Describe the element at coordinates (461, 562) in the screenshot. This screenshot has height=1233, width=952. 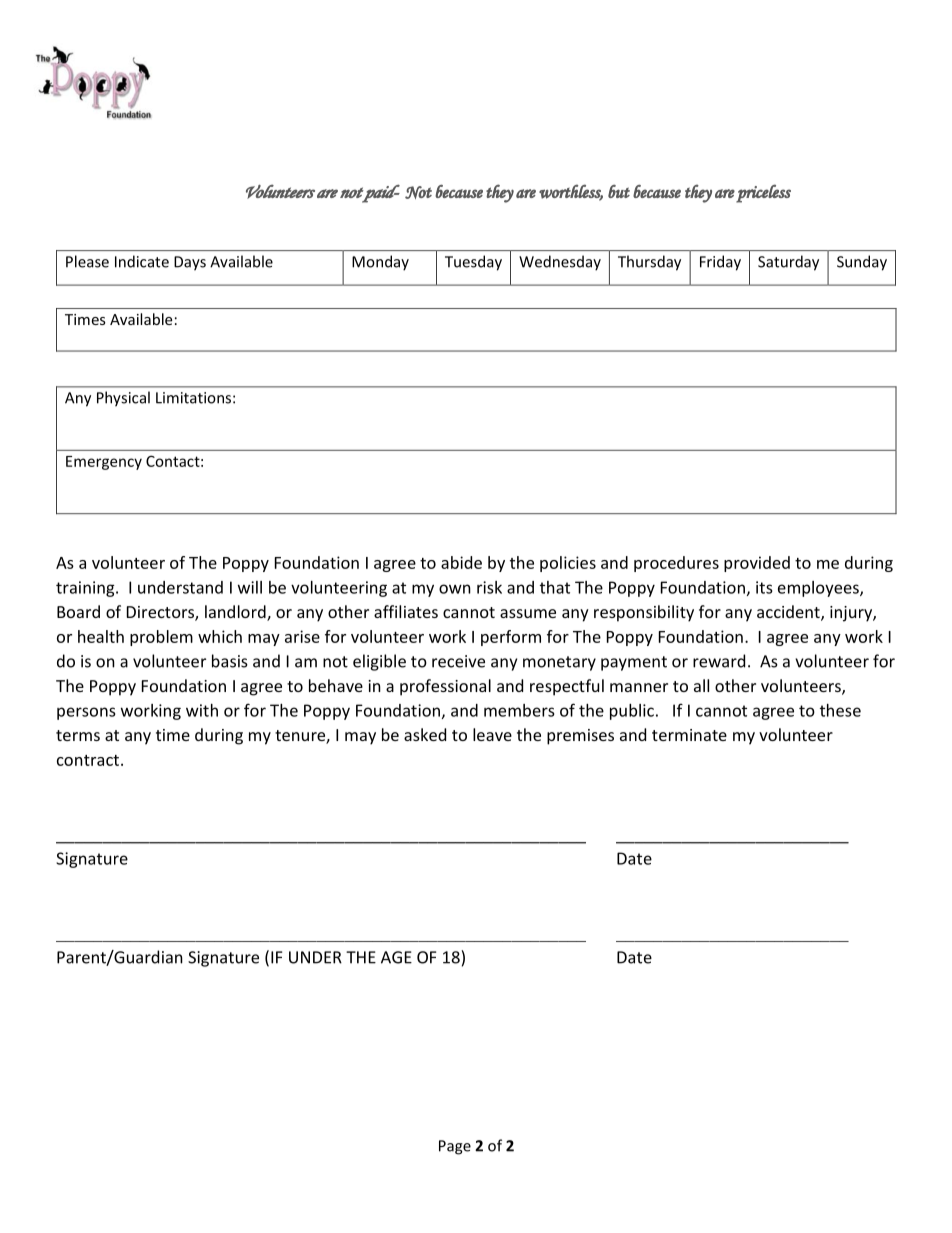
I see `abide` at that location.
